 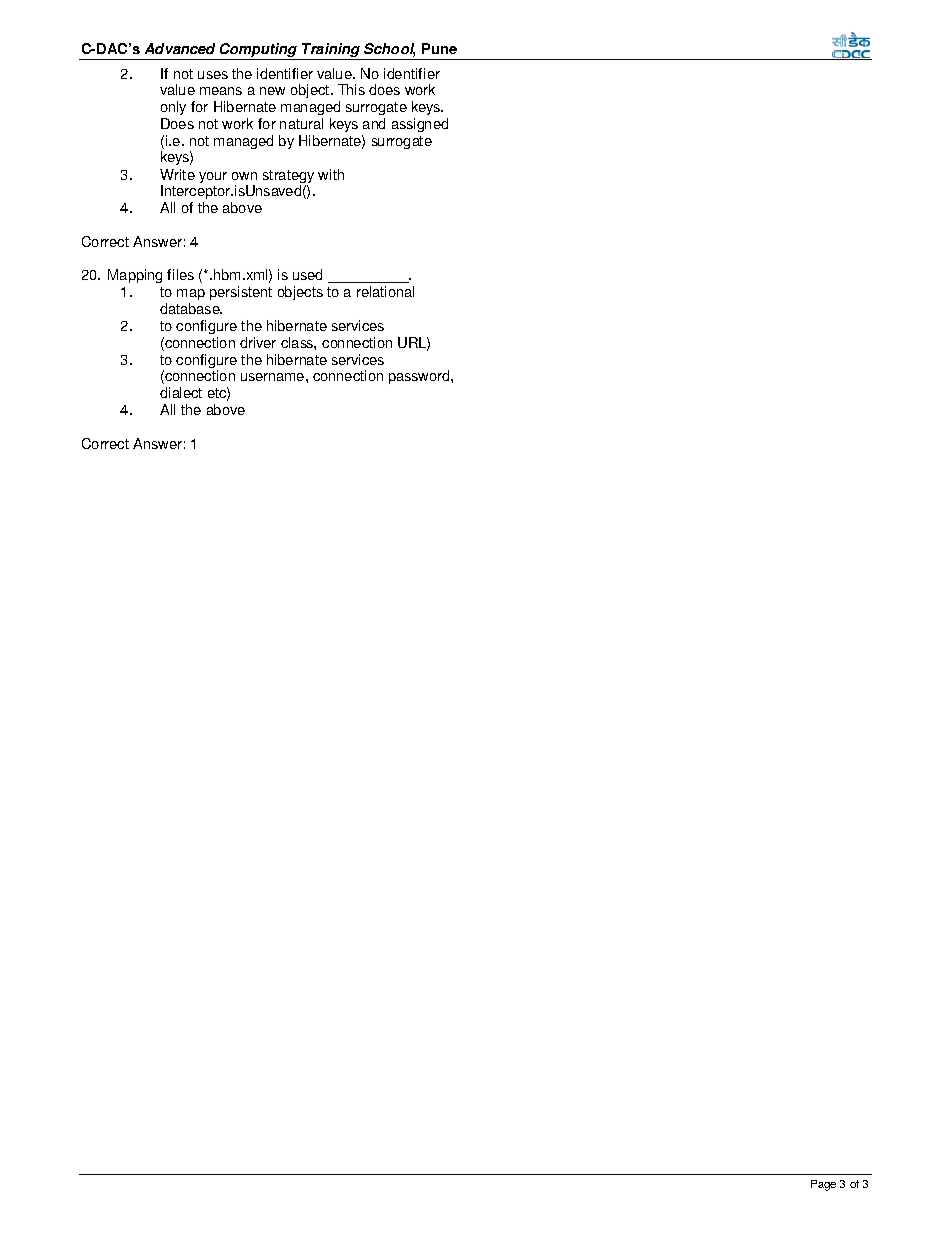 I want to click on dialect, so click(x=181, y=392).
